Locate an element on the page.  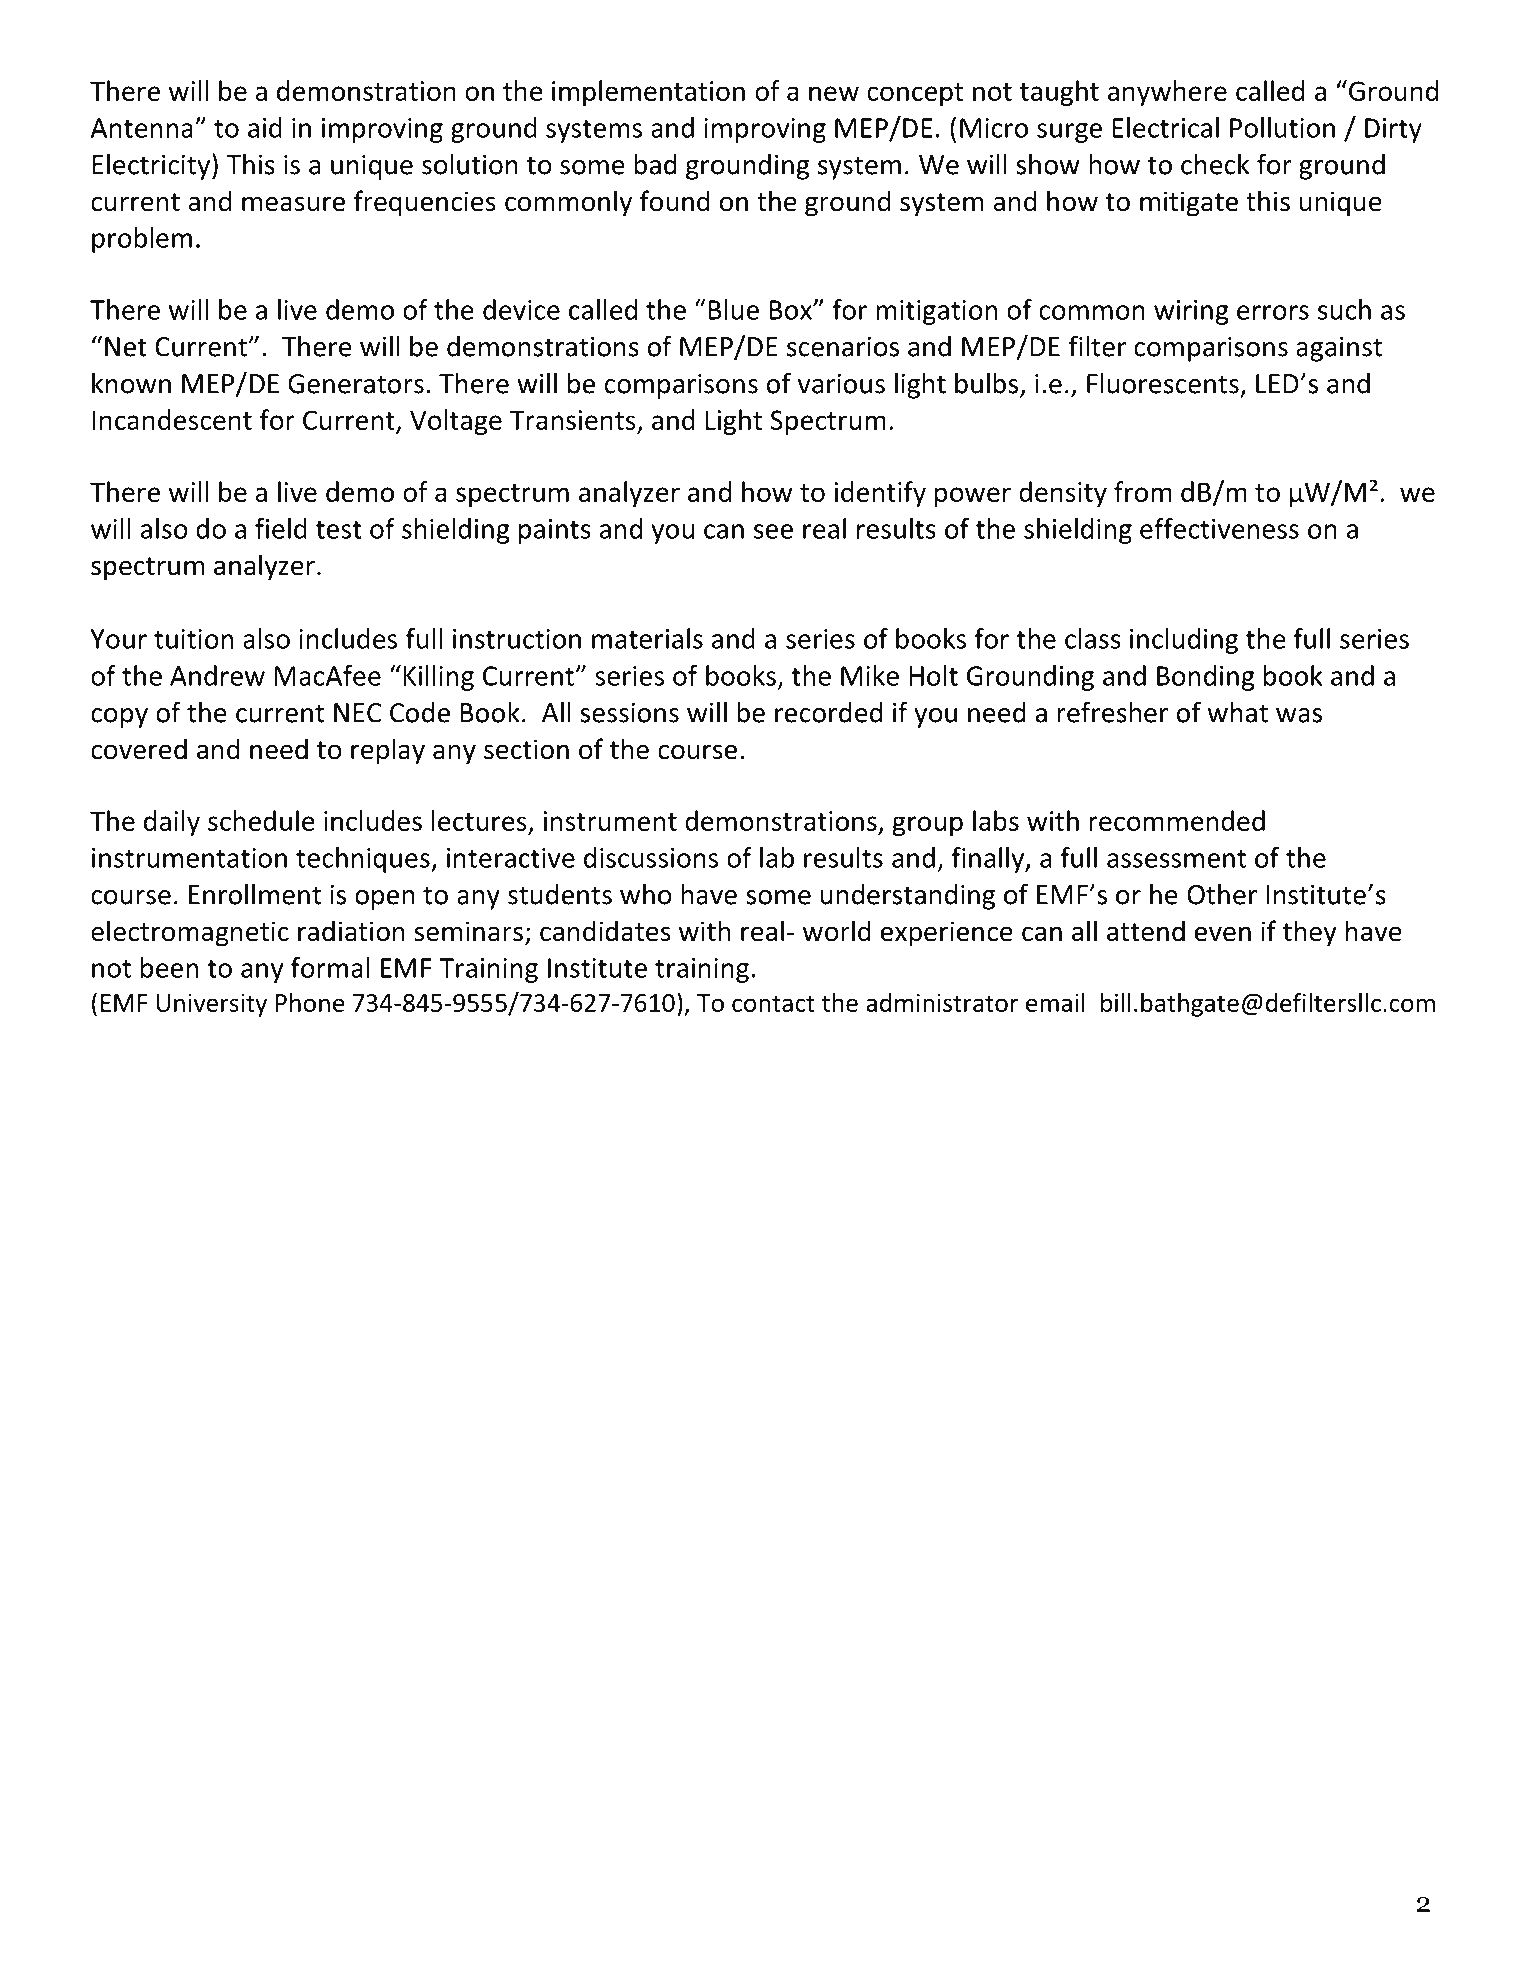
new is located at coordinates (834, 93).
